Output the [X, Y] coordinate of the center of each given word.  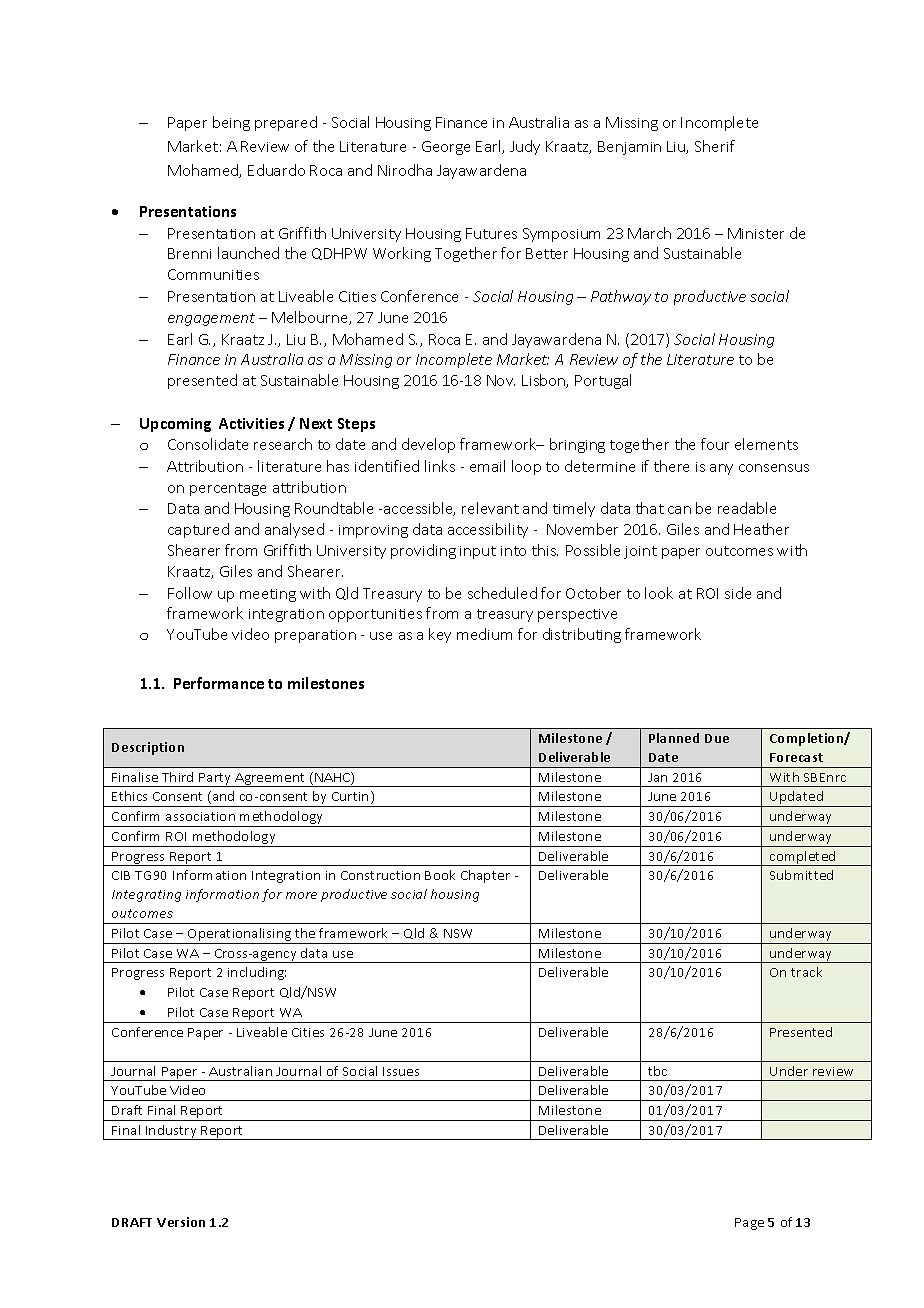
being [231, 123]
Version [181, 1222]
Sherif [715, 146]
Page [749, 1224]
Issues [401, 1071]
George [446, 148]
